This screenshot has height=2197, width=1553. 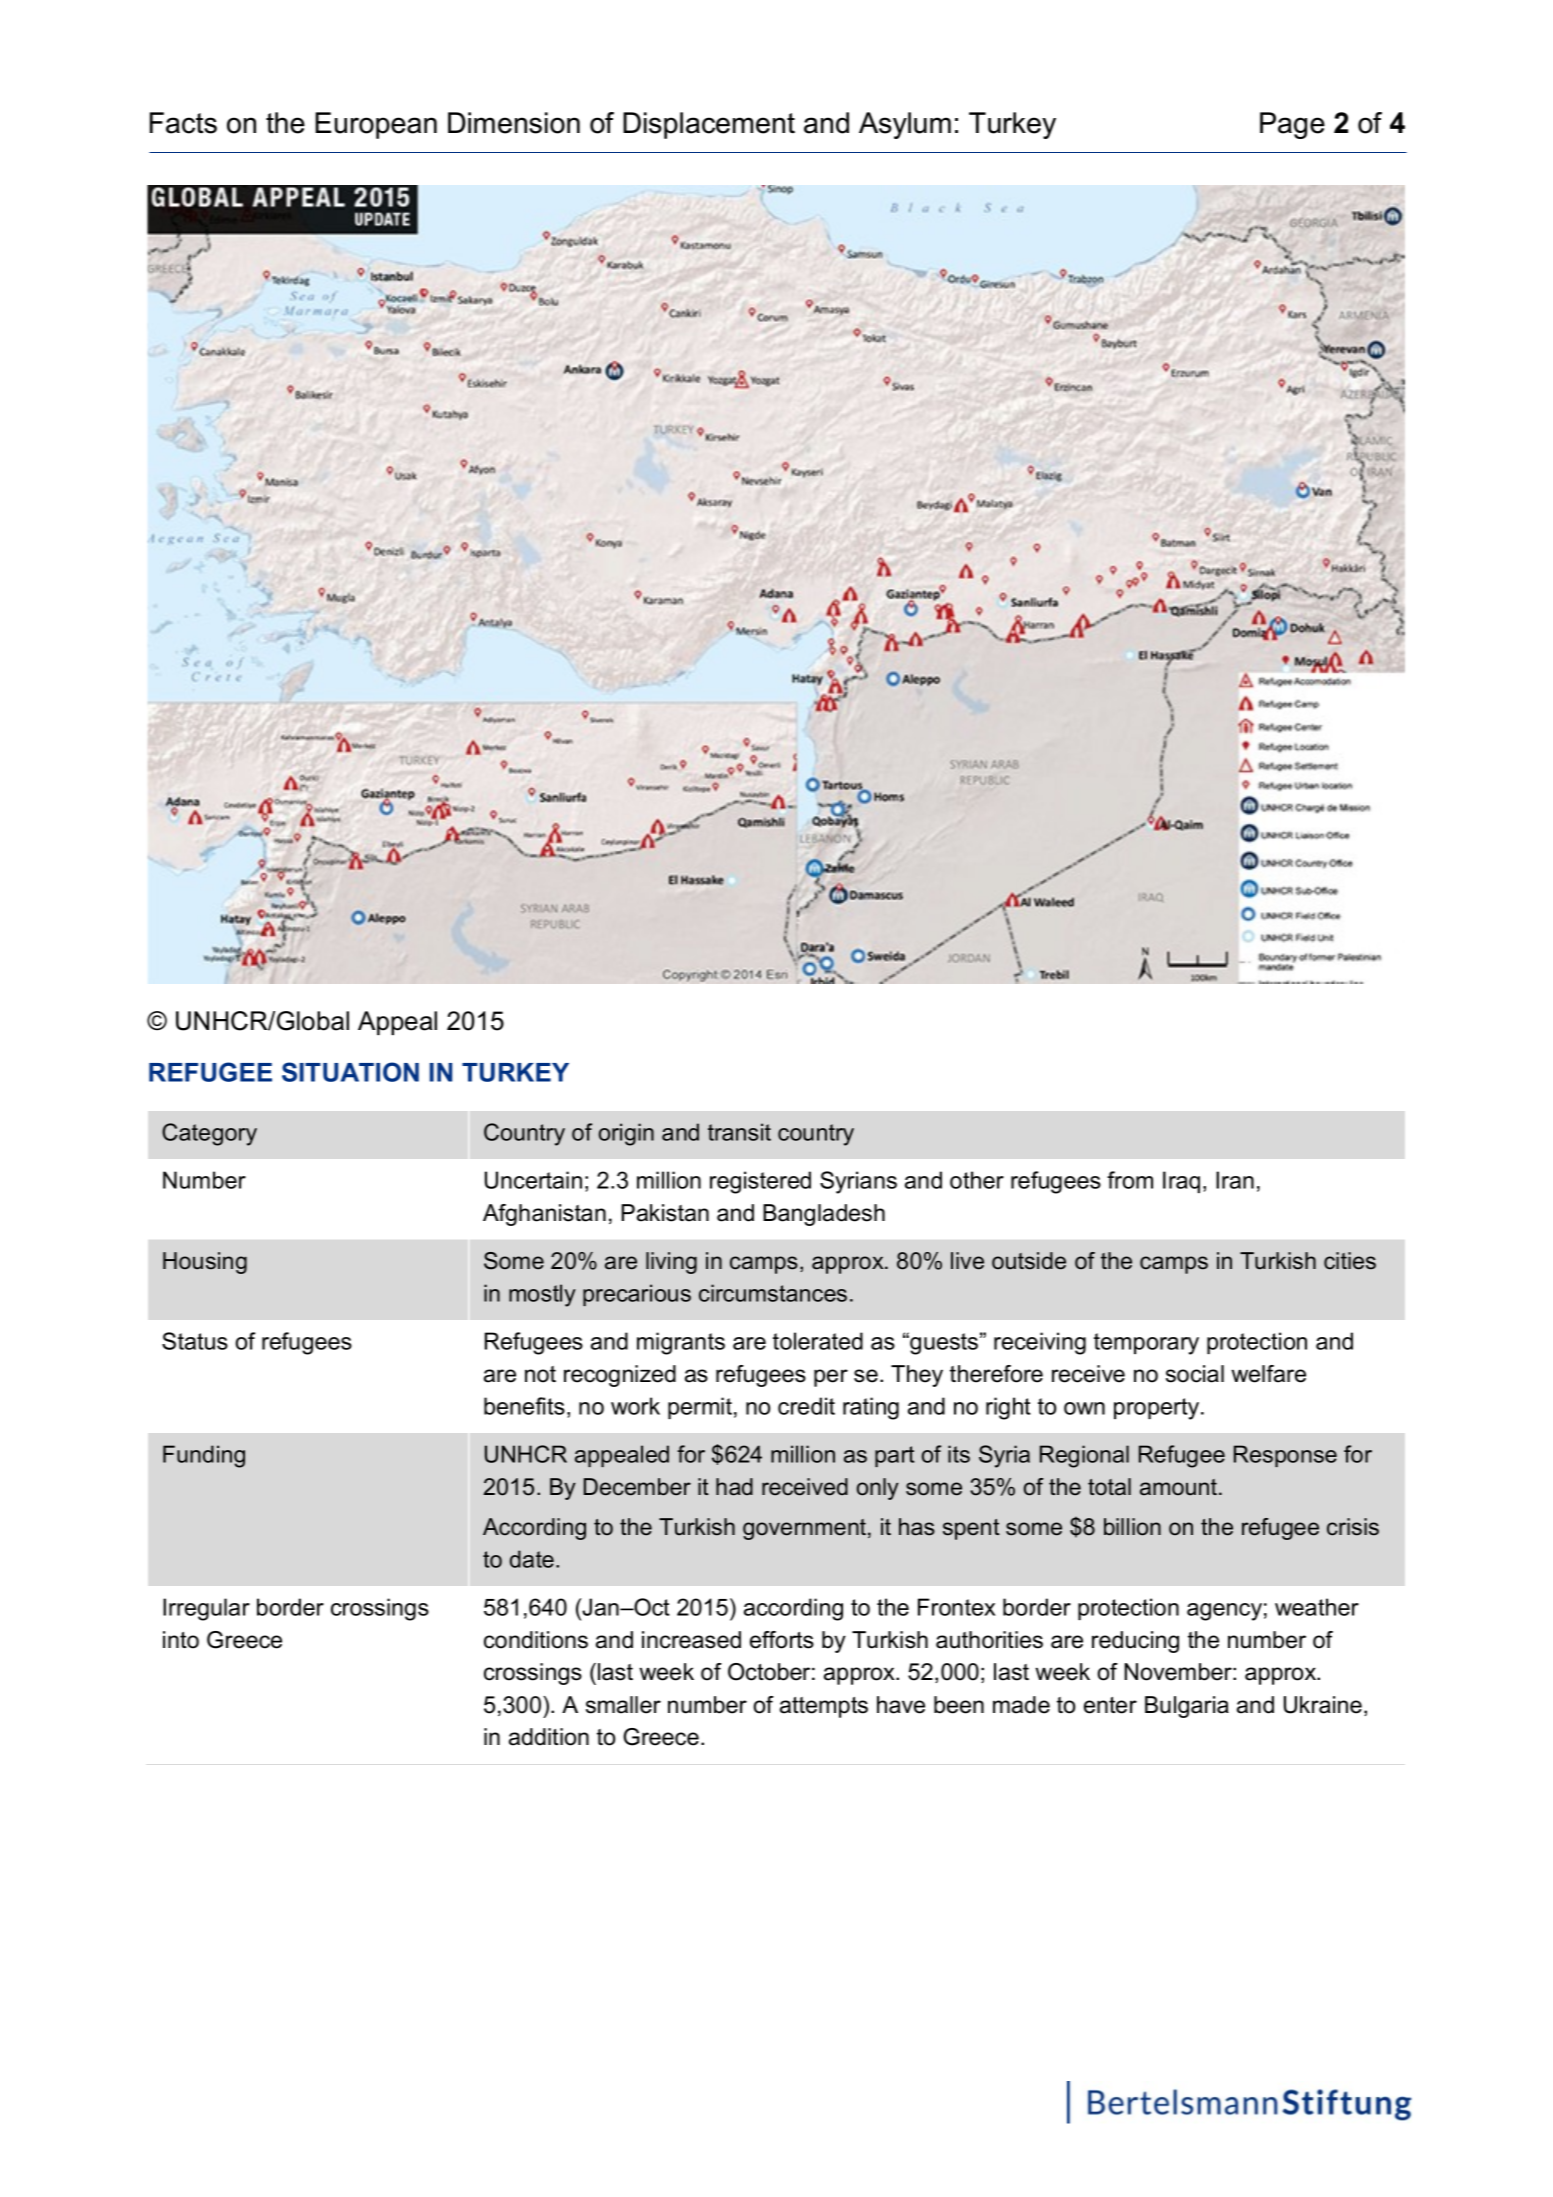 What do you see at coordinates (181, 1640) in the screenshot?
I see `into` at bounding box center [181, 1640].
